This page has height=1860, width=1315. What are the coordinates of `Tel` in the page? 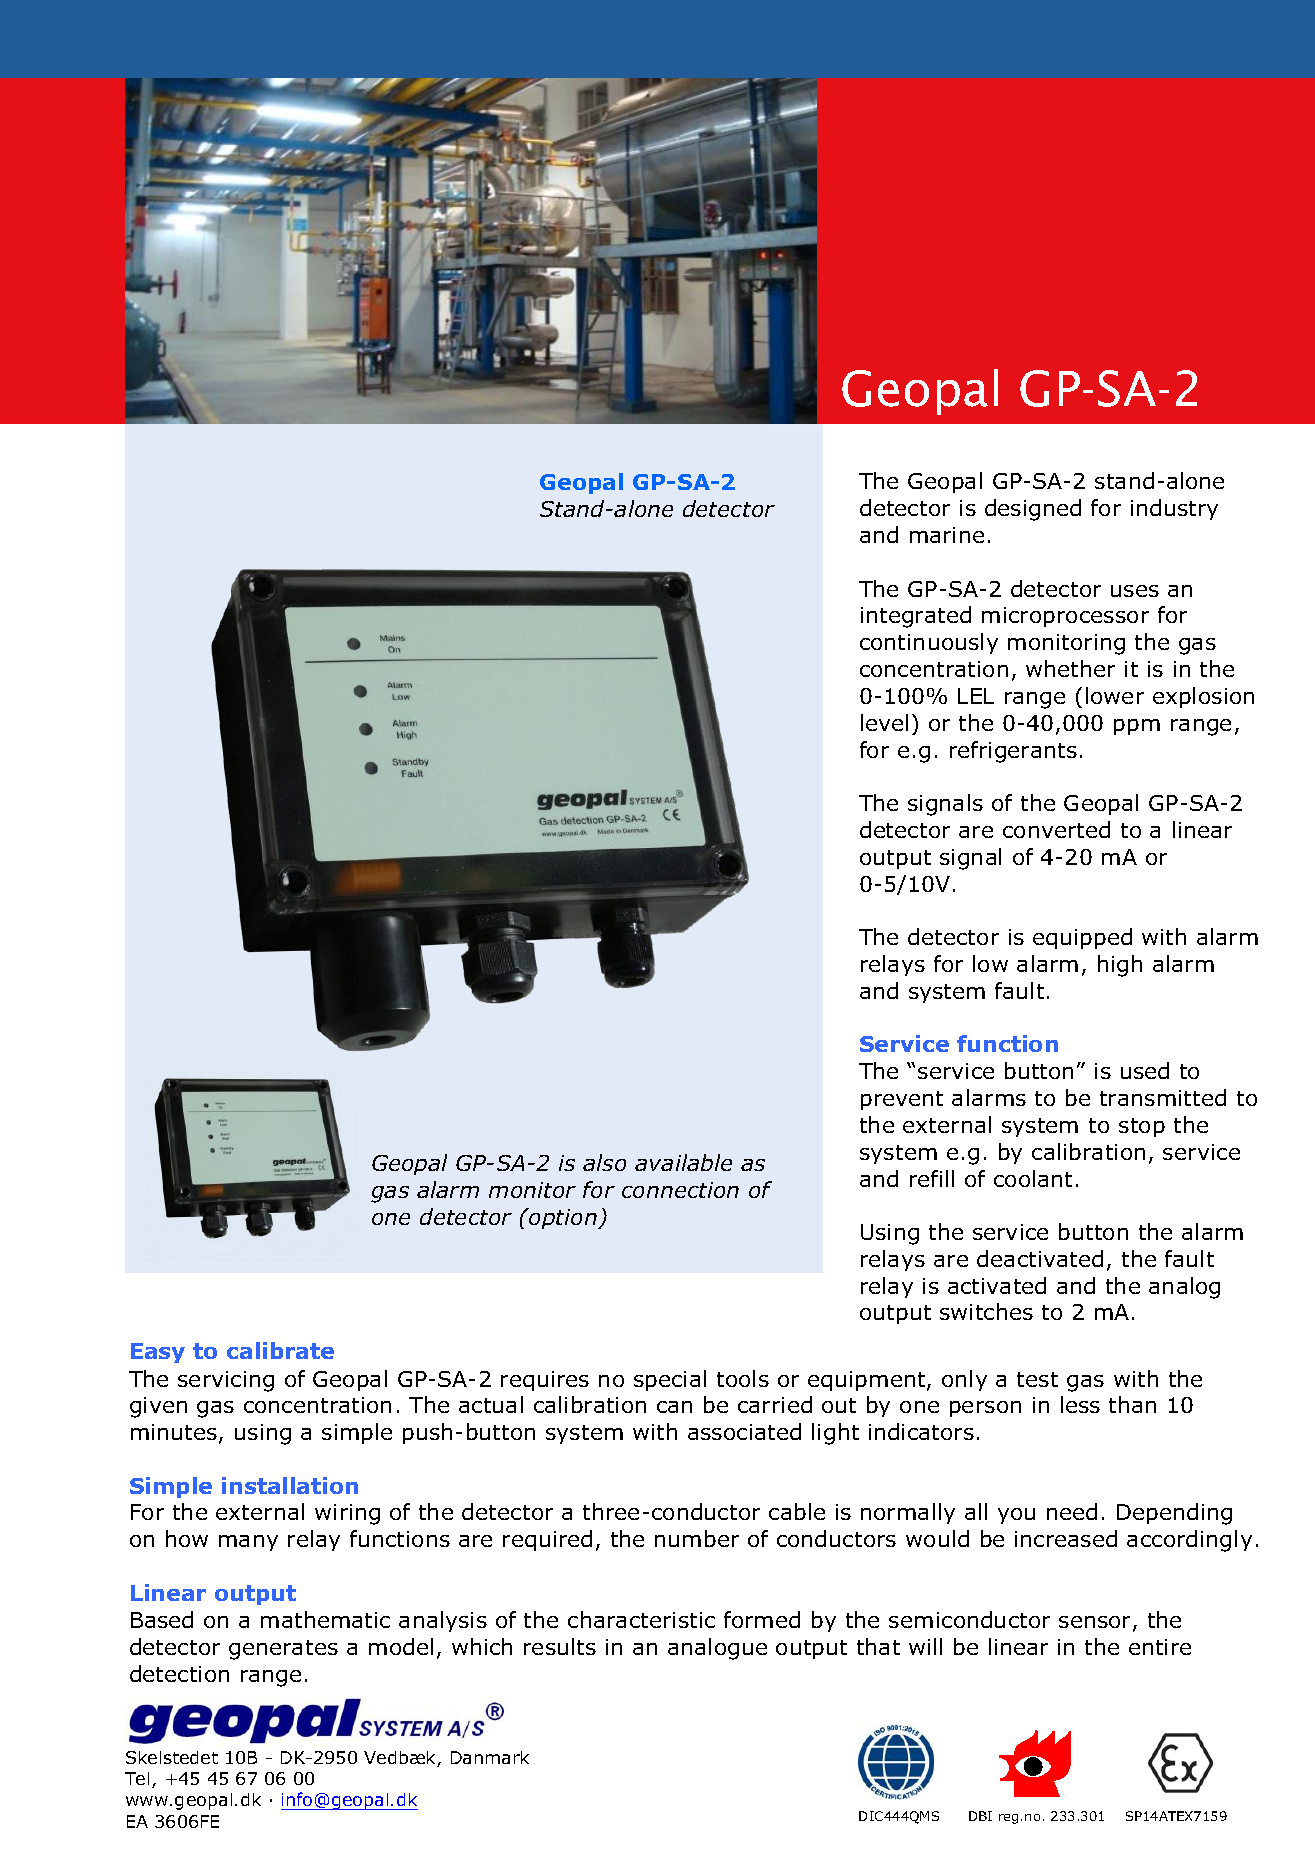 It's located at (137, 1778).
